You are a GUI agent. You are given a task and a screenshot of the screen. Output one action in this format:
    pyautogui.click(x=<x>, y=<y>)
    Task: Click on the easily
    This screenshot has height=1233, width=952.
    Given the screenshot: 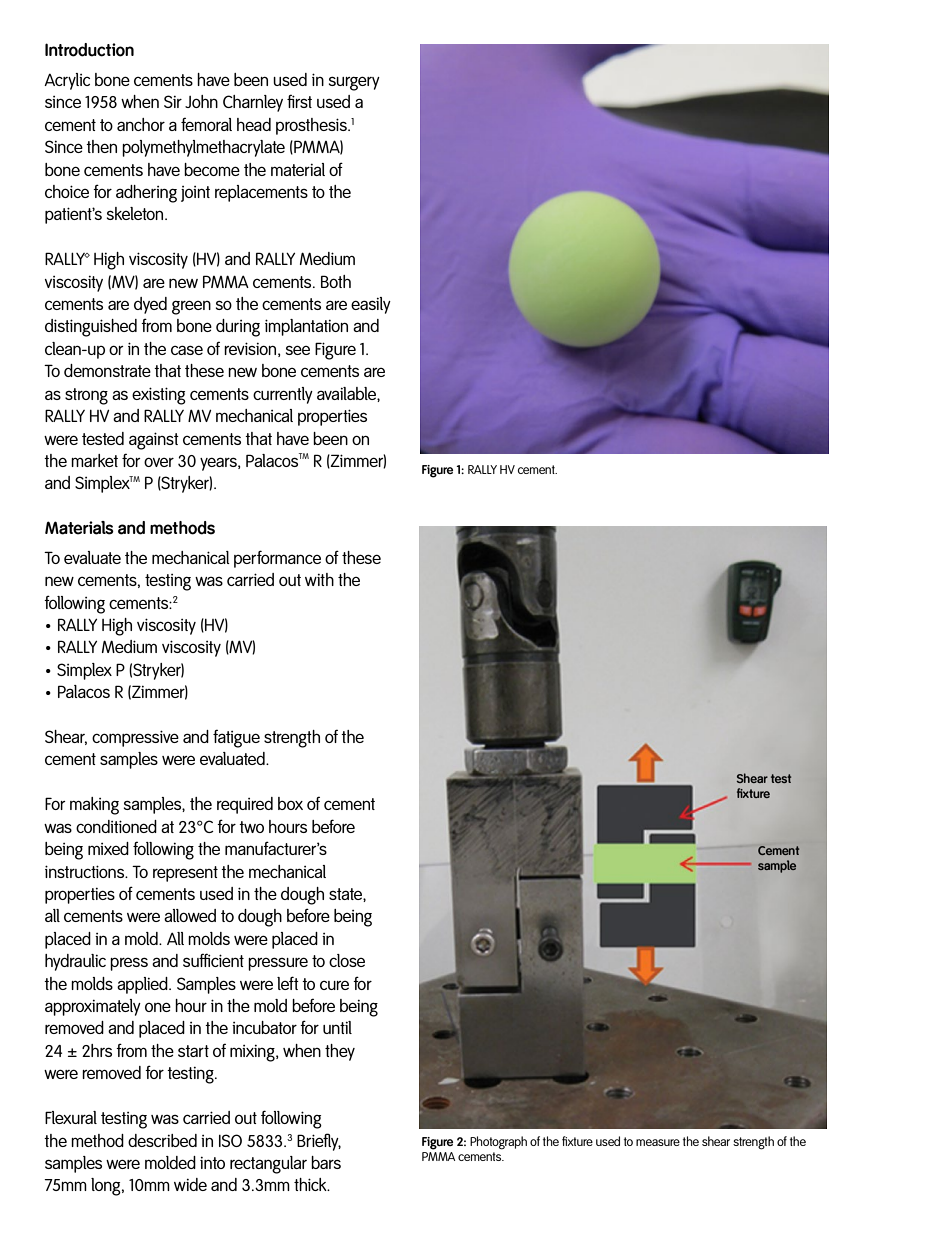 What is the action you would take?
    pyautogui.click(x=371, y=305)
